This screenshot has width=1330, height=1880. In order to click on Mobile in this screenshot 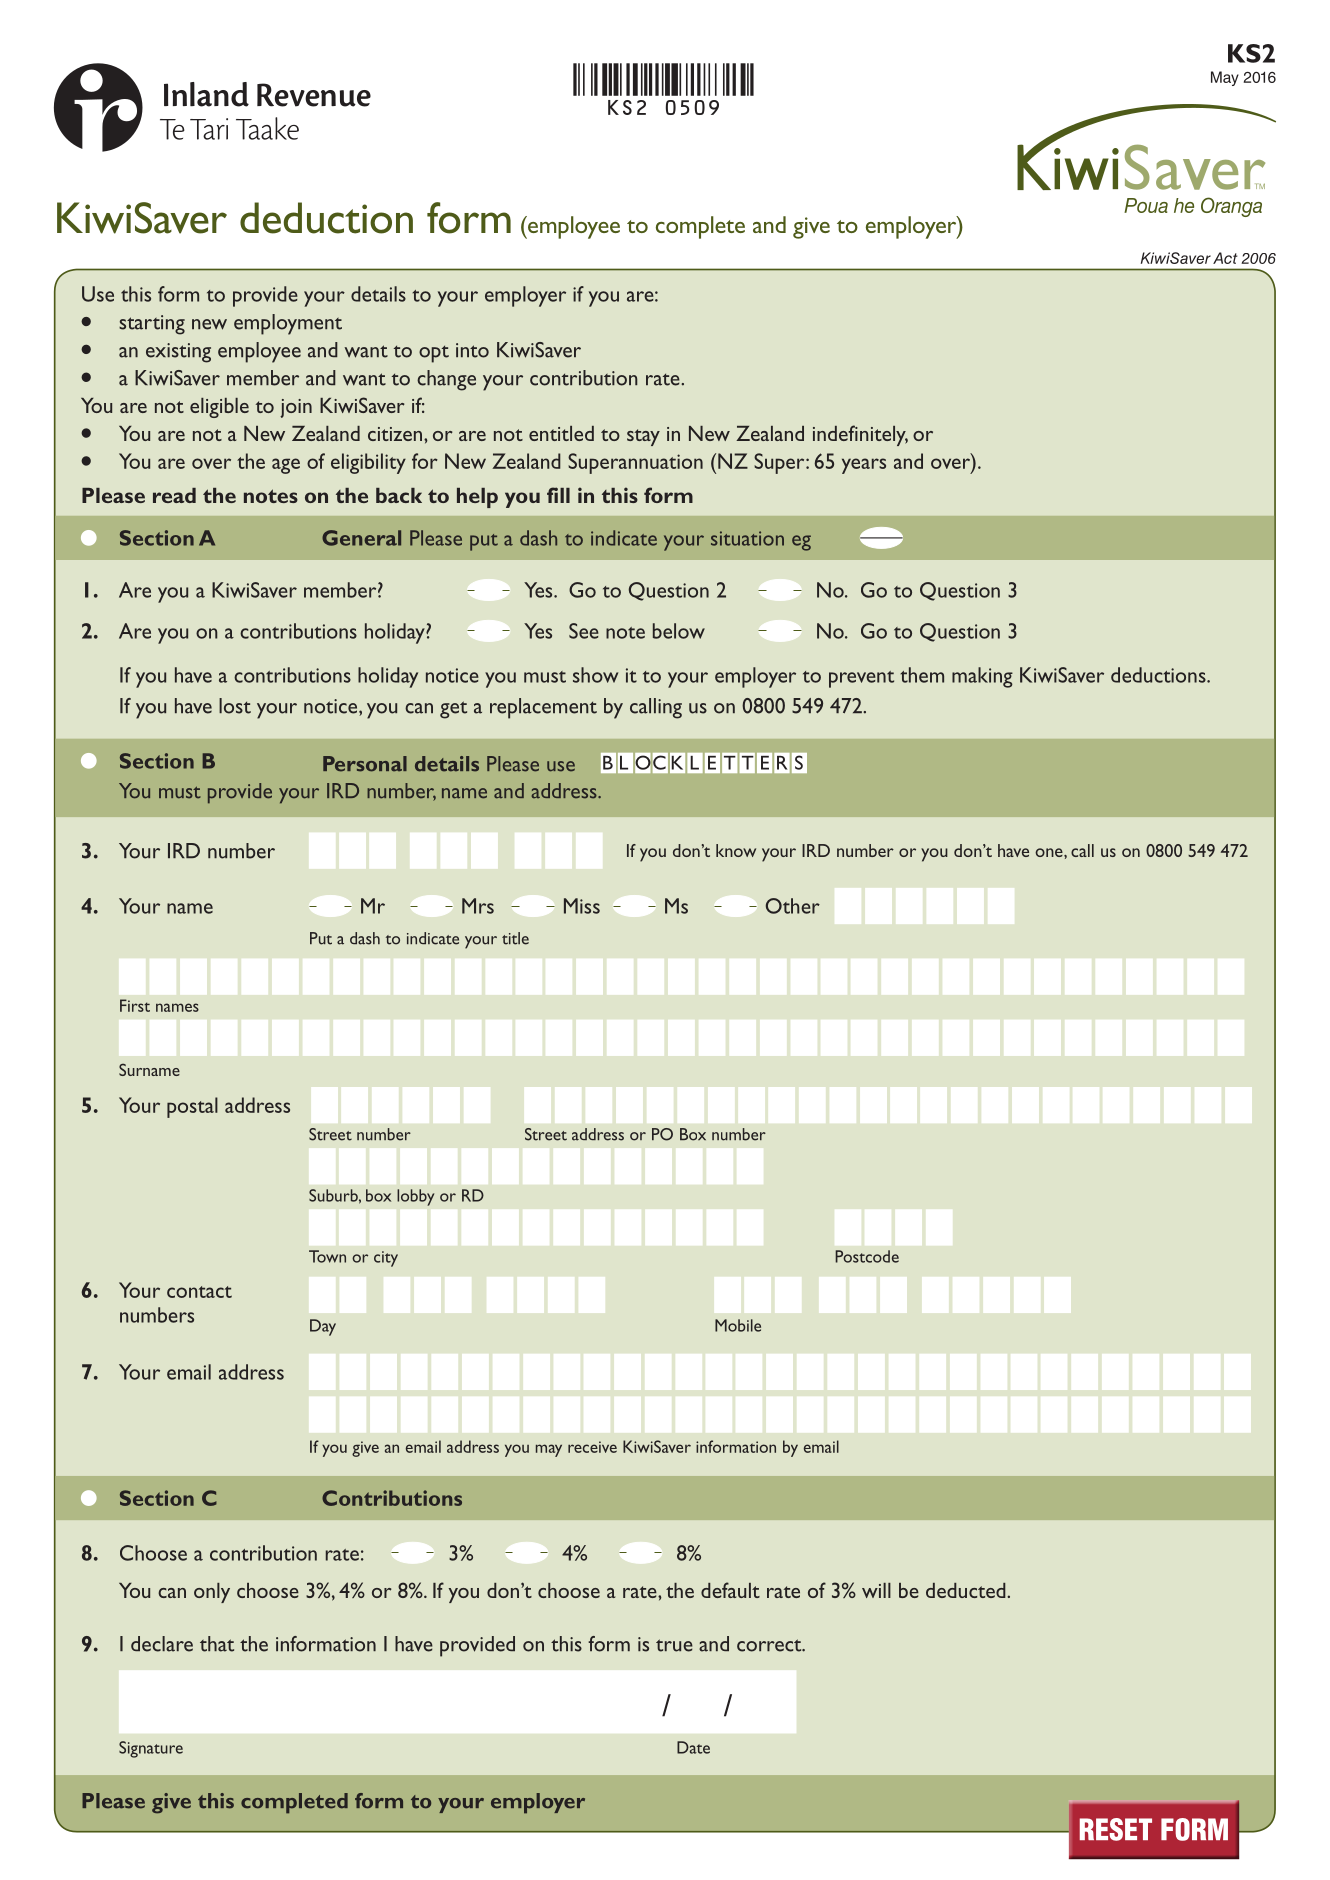, I will do `click(738, 1325)`.
